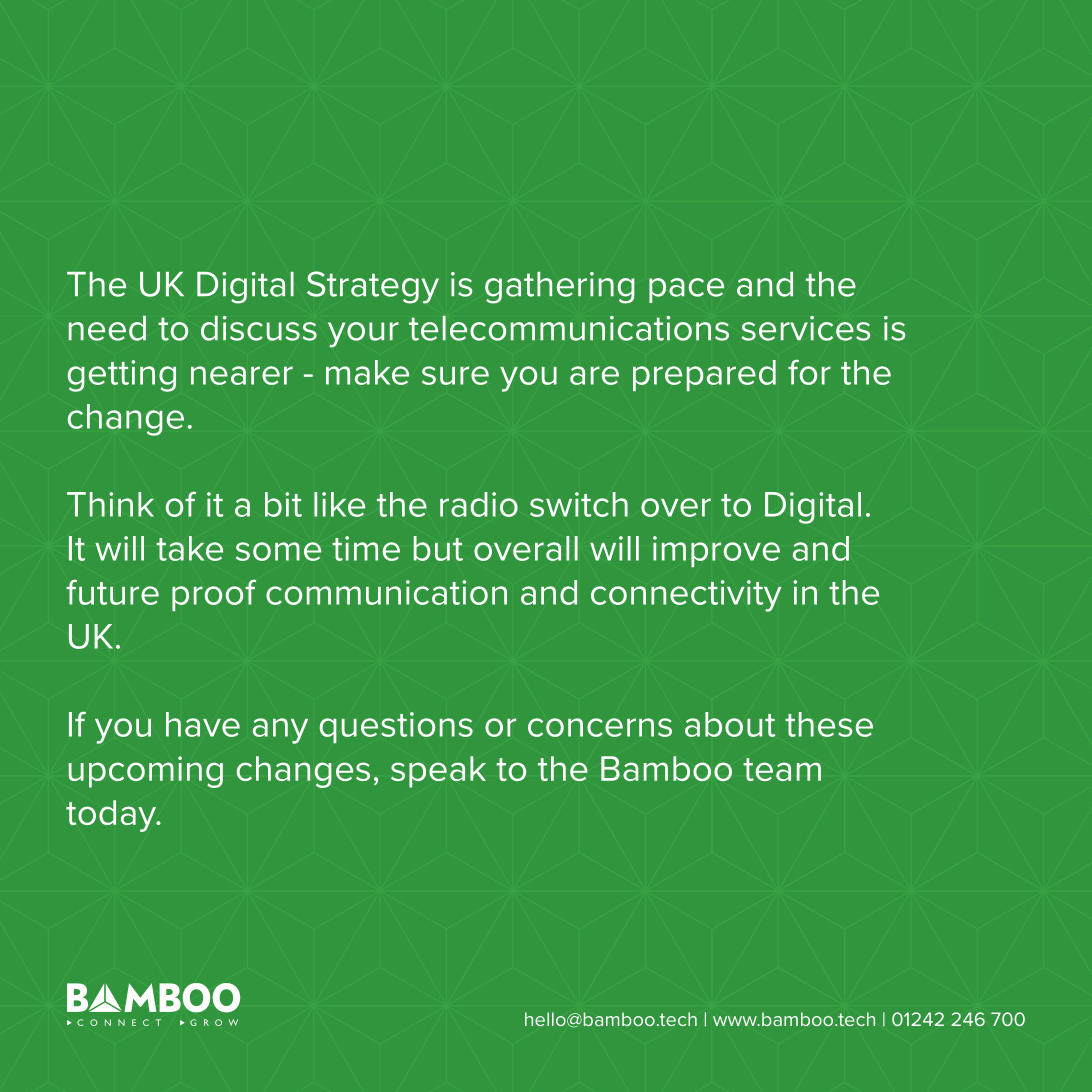 The width and height of the screenshot is (1092, 1092). I want to click on proof, so click(214, 595).
